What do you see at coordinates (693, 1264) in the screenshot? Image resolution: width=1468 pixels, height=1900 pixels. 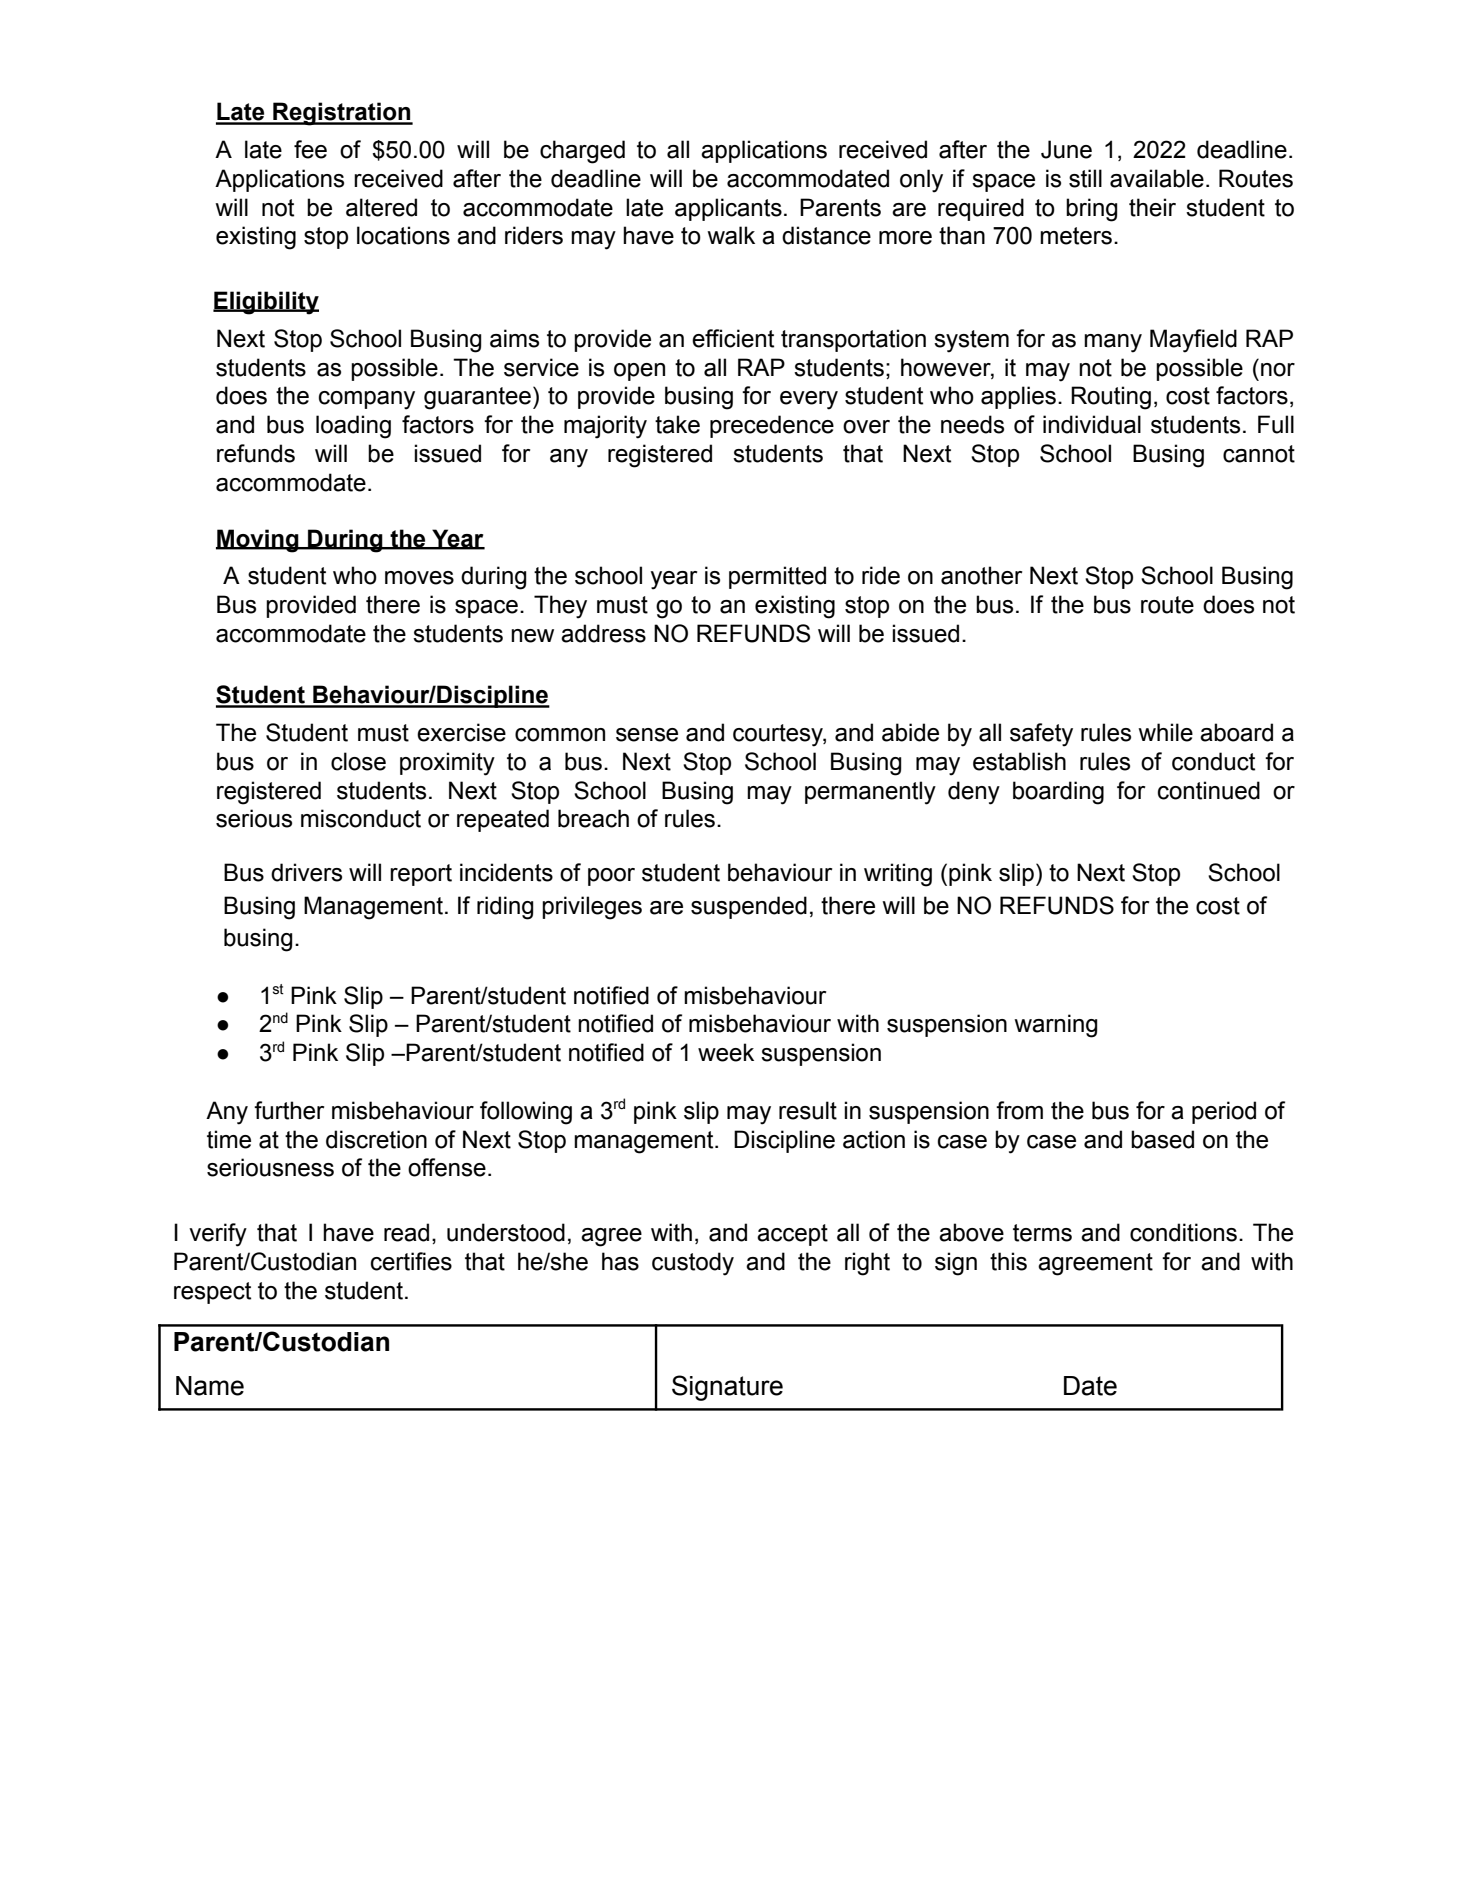 I see `custody` at bounding box center [693, 1264].
